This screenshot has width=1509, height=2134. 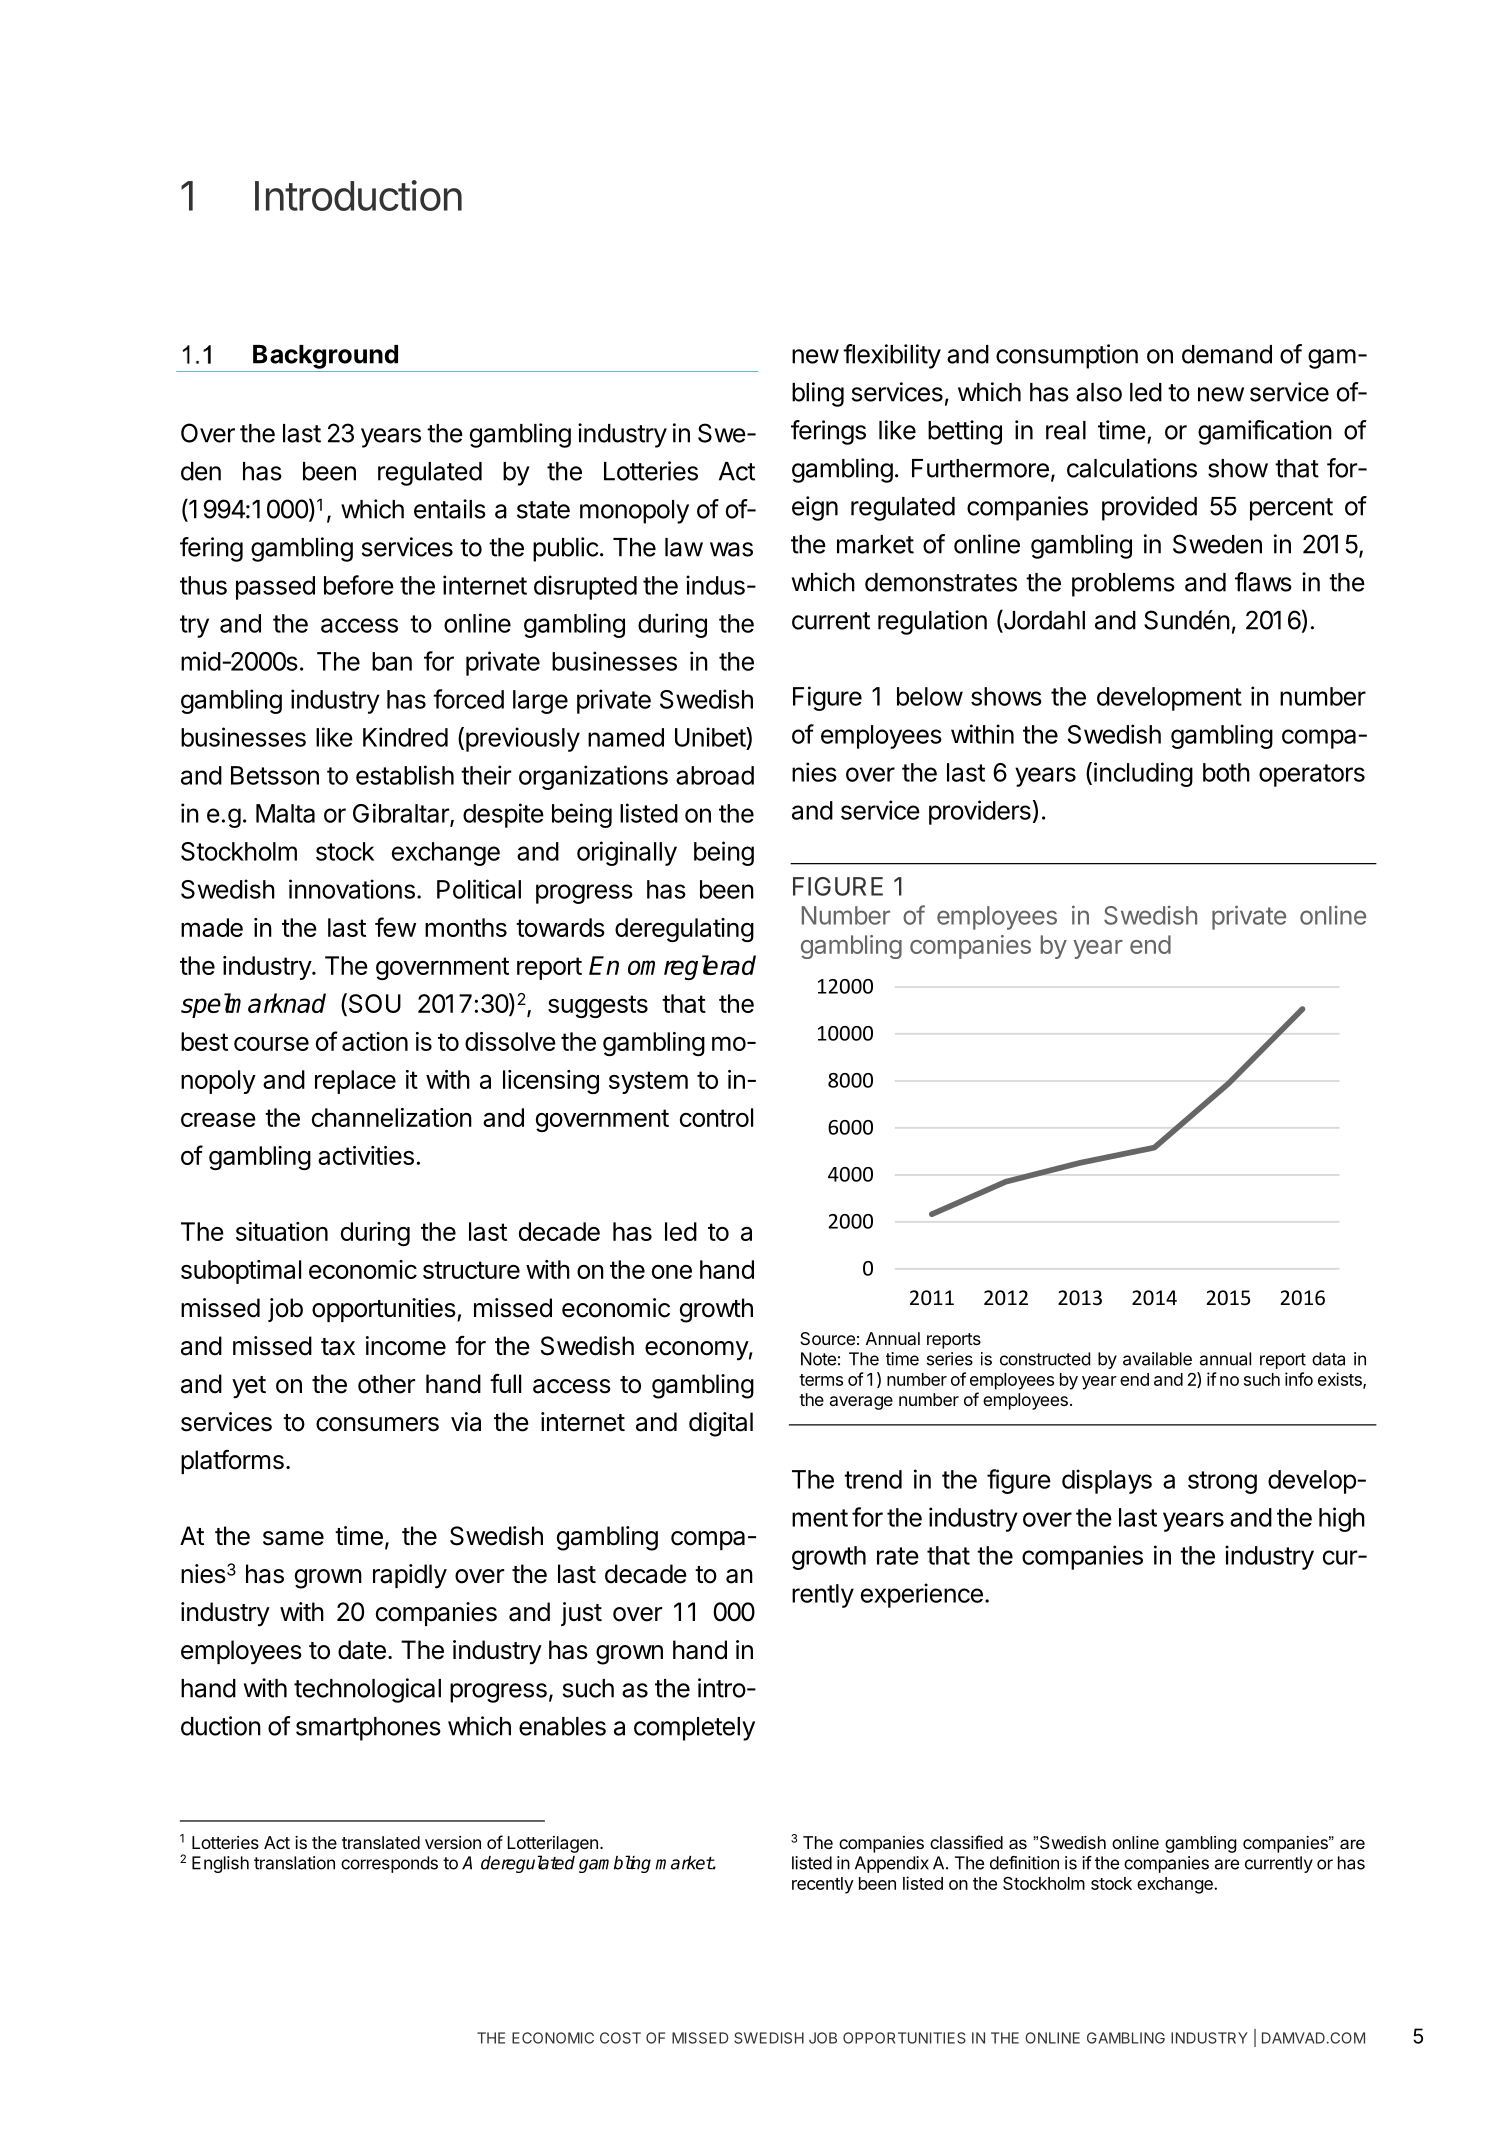 I want to click on abroad, so click(x=715, y=775).
